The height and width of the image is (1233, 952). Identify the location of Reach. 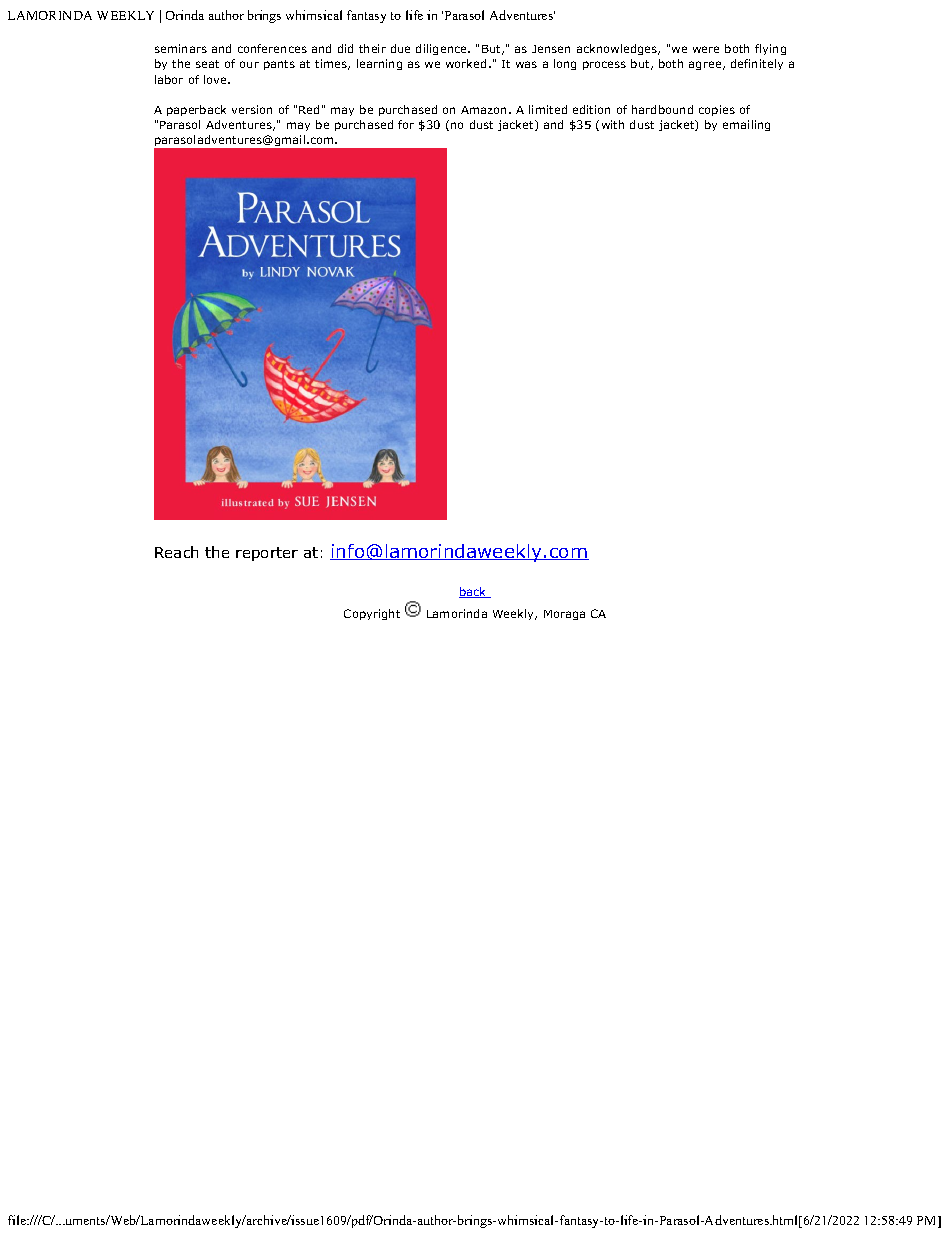
(176, 552).
